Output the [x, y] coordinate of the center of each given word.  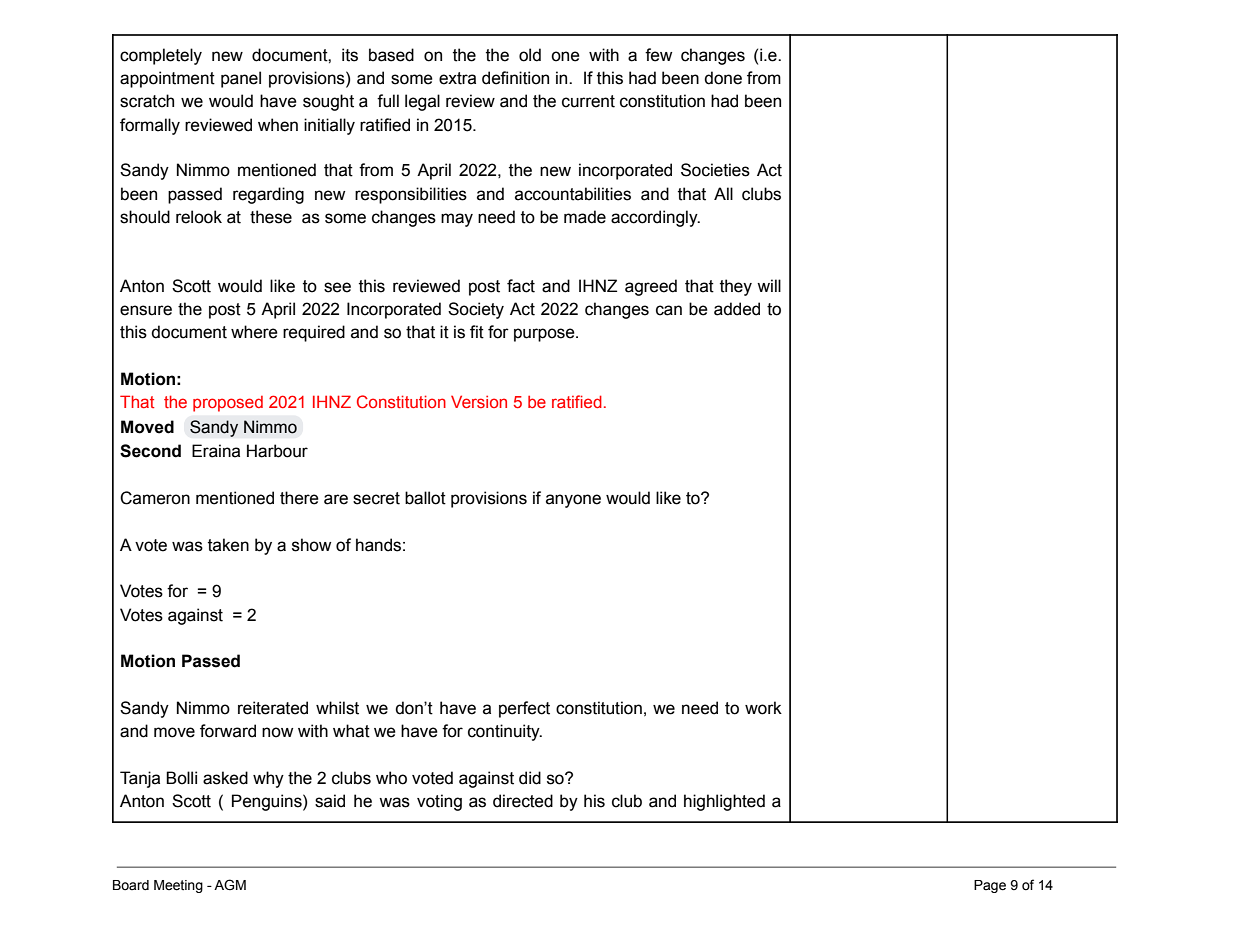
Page [990, 886]
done [723, 78]
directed [523, 801]
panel [241, 79]
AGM [230, 885]
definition [515, 78]
